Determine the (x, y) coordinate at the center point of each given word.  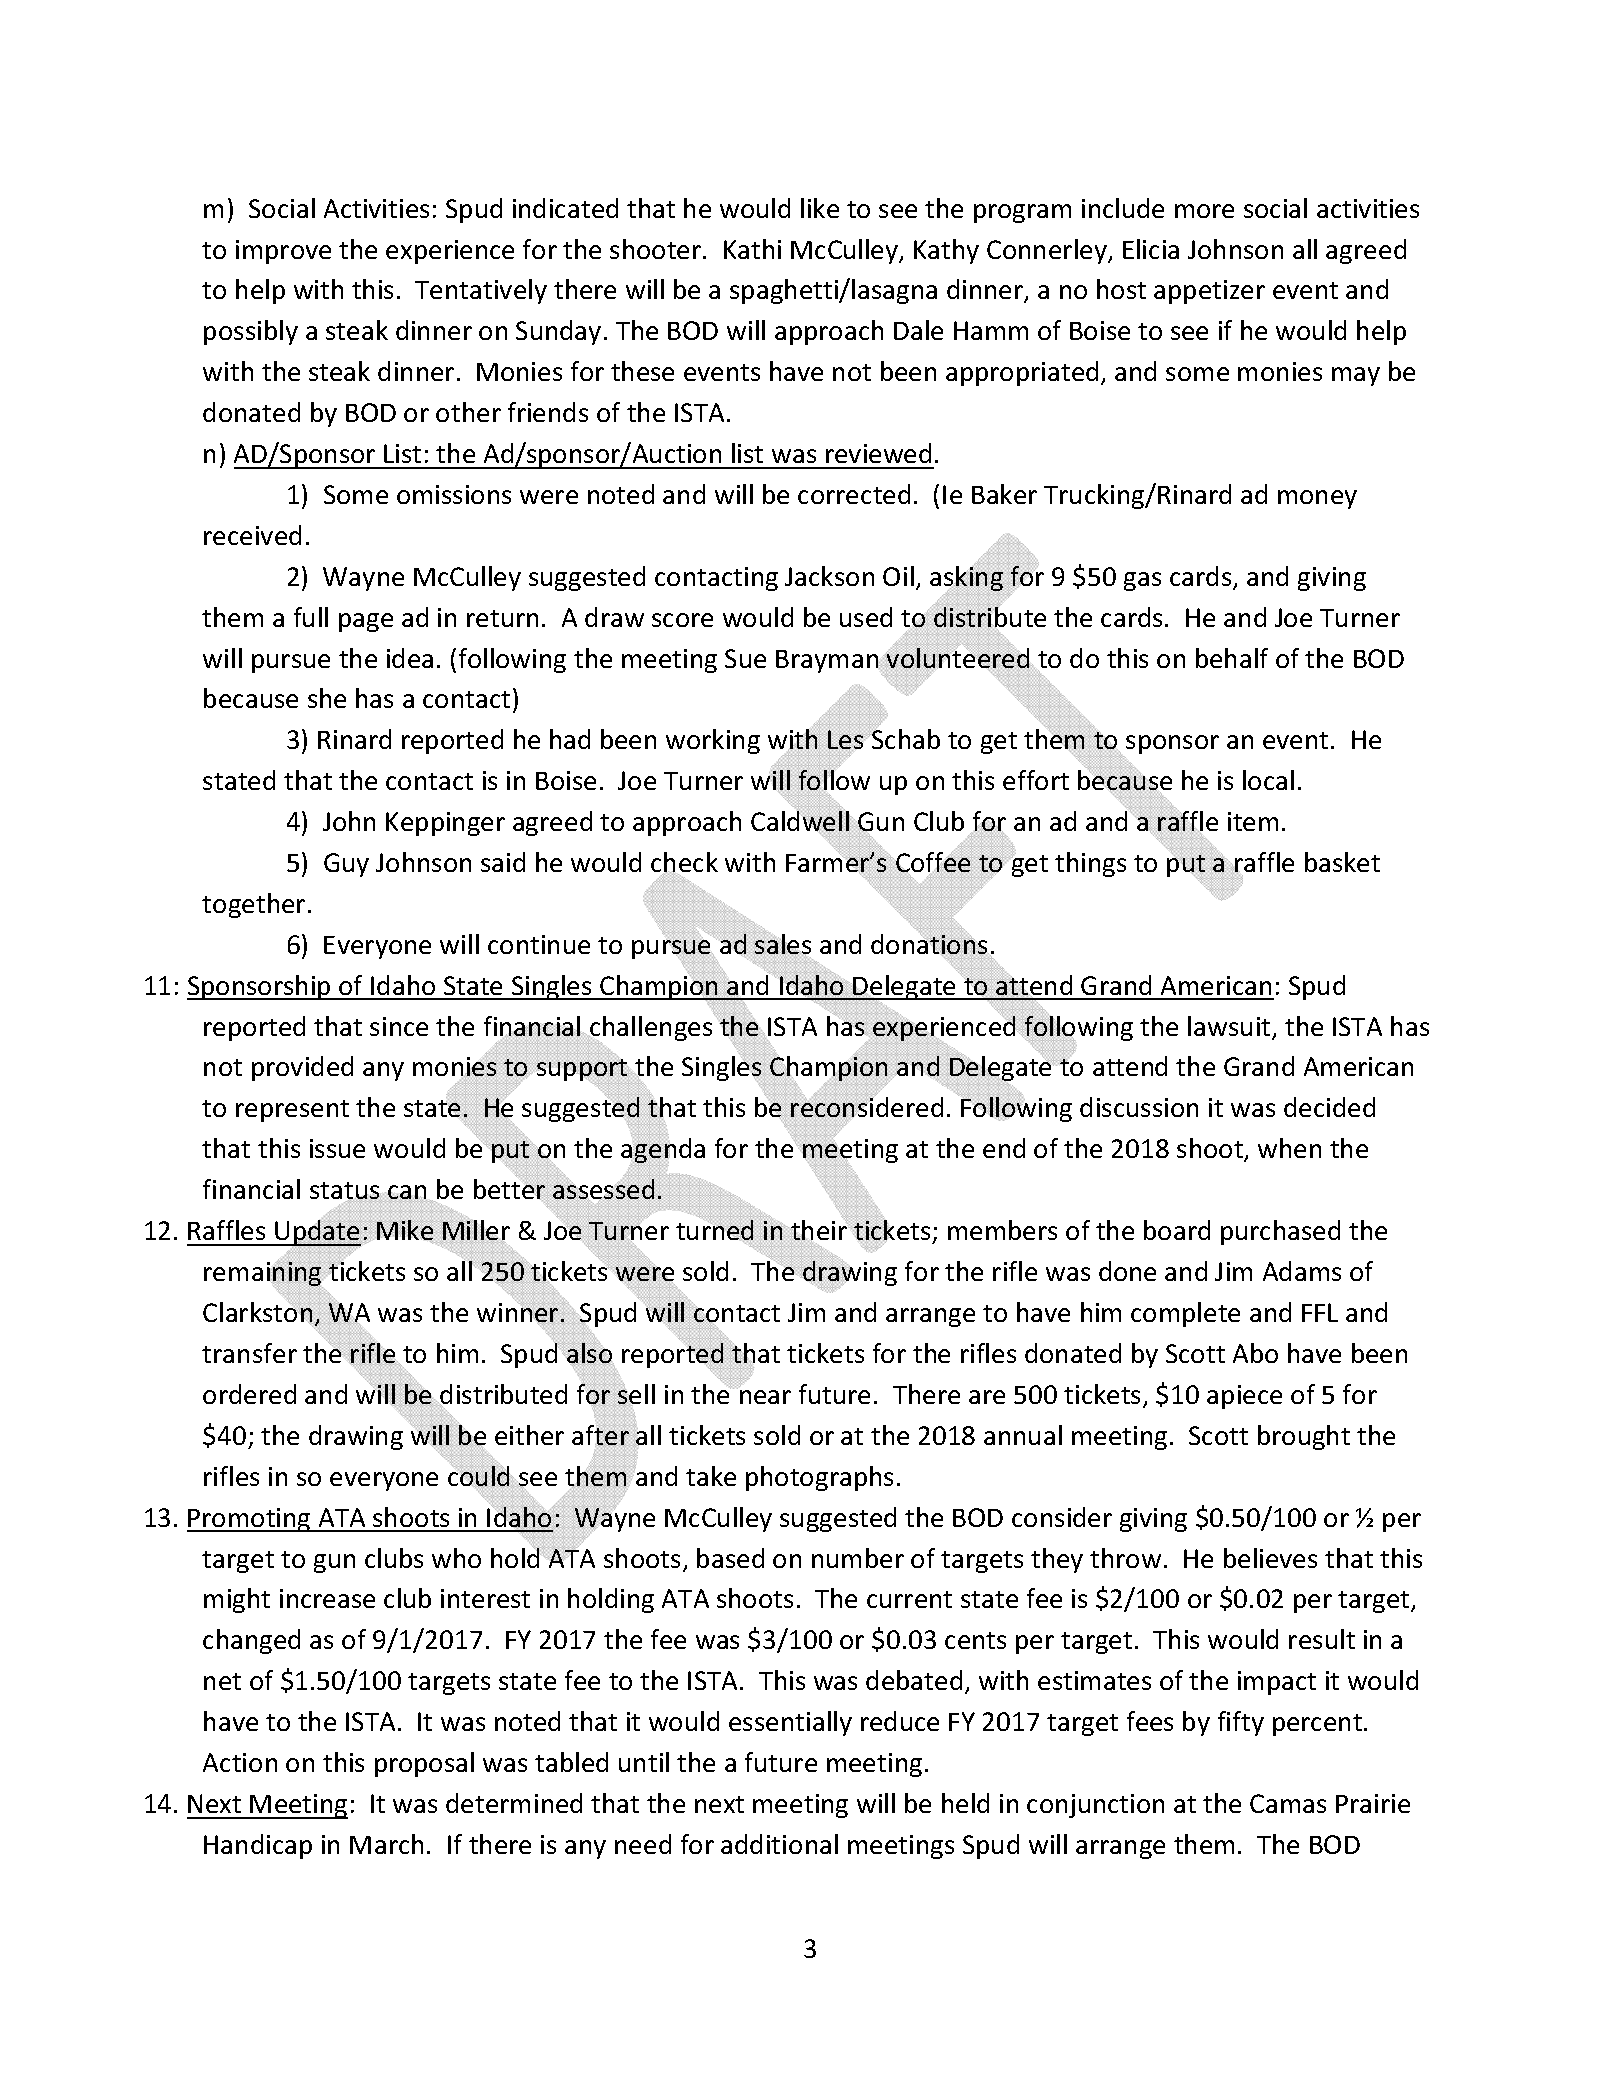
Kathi (752, 249)
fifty (1241, 1723)
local (1268, 780)
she (327, 698)
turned (716, 1230)
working (713, 741)
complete (1185, 1314)
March (386, 1844)
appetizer (1209, 292)
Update (317, 1233)
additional (779, 1844)
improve (283, 252)
